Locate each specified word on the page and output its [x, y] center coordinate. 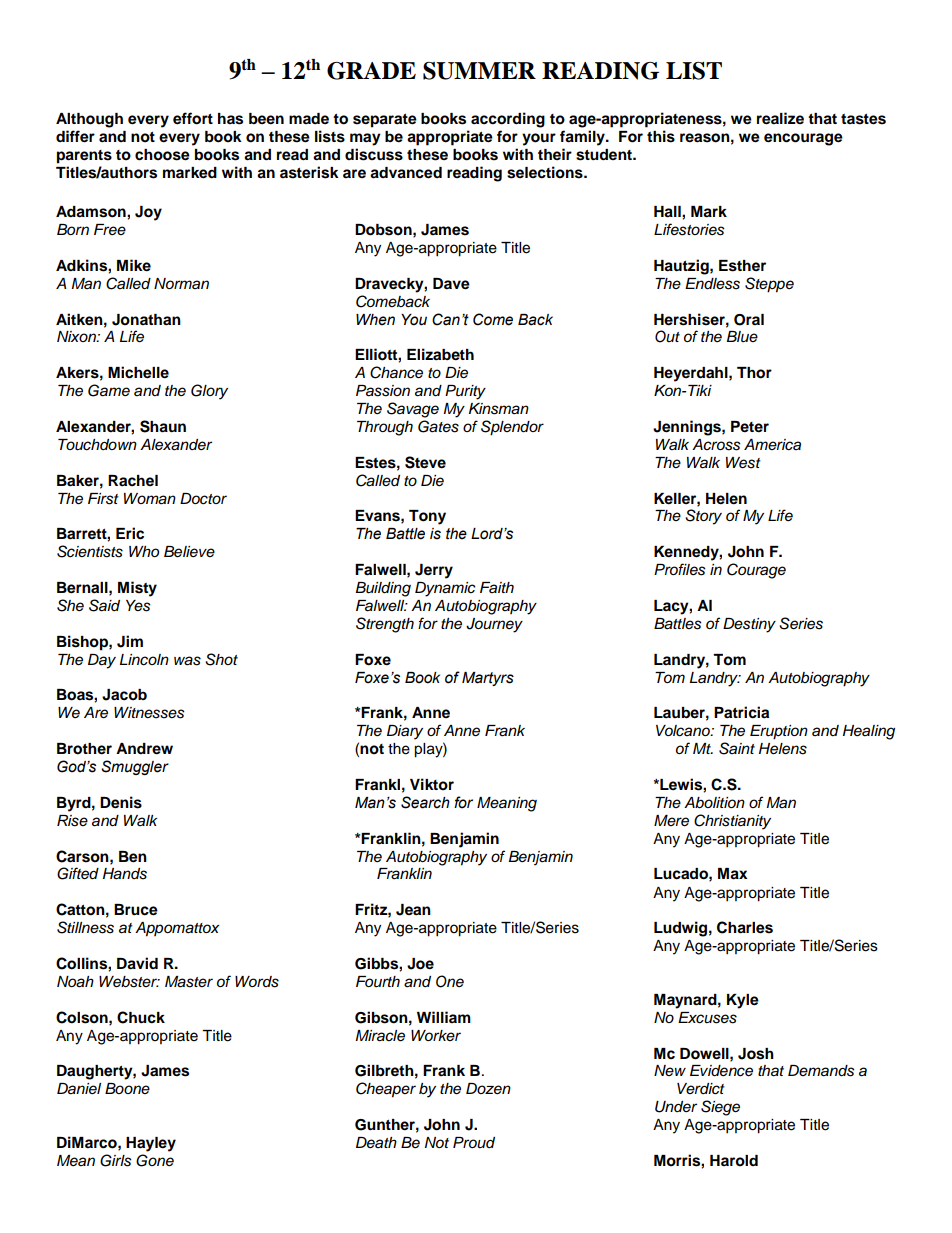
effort [193, 118]
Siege [720, 1108]
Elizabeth [440, 354]
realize [780, 118]
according [508, 120]
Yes [138, 606]
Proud [474, 1143]
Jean [413, 910]
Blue [742, 336]
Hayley [151, 1144]
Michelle [138, 372]
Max [732, 874]
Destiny [749, 625]
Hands [125, 874]
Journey [494, 625]
